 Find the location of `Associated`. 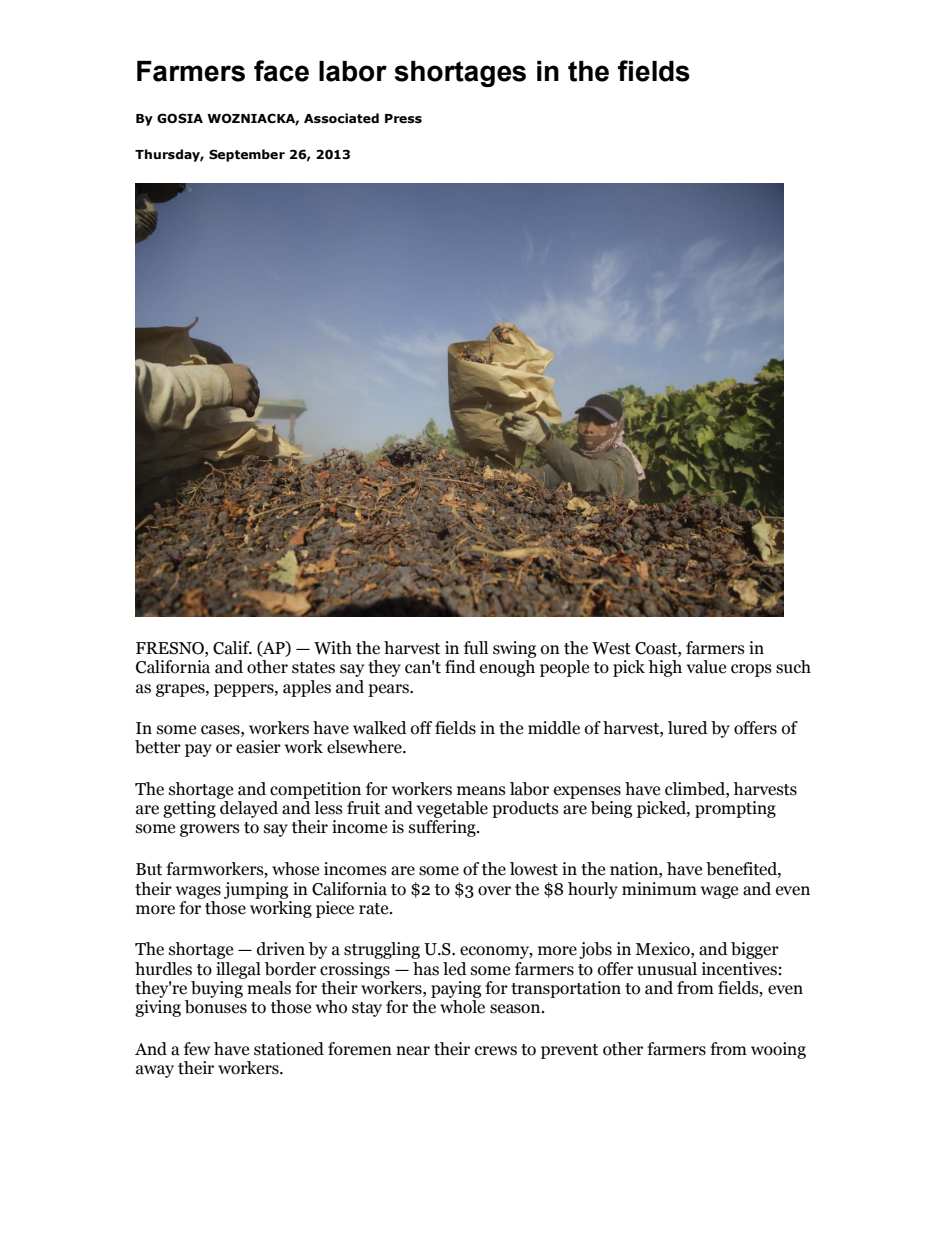

Associated is located at coordinates (341, 118).
